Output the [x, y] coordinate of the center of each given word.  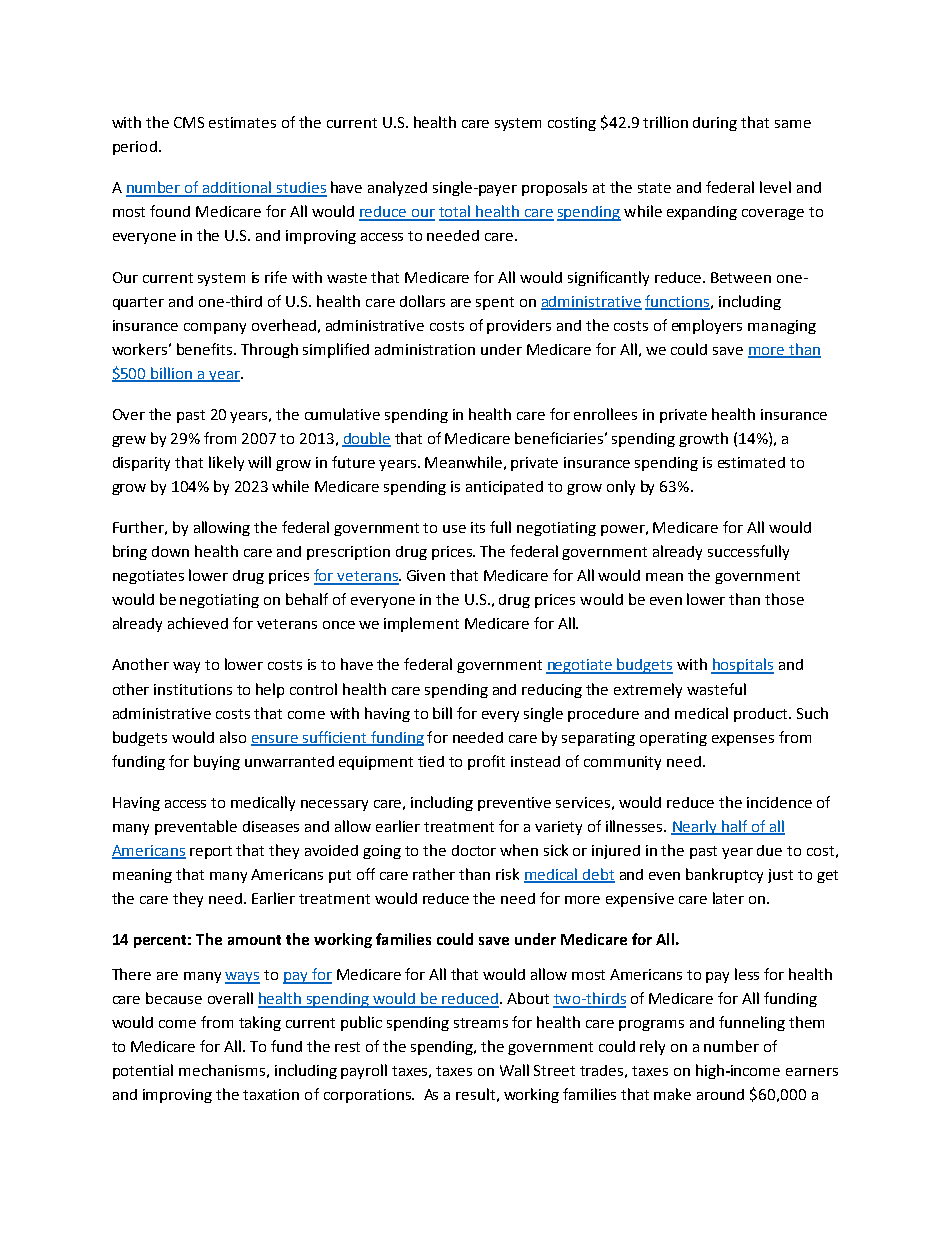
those [784, 599]
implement [421, 624]
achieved [198, 623]
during [715, 124]
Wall [514, 1070]
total [456, 212]
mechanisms [222, 1070]
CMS [189, 122]
